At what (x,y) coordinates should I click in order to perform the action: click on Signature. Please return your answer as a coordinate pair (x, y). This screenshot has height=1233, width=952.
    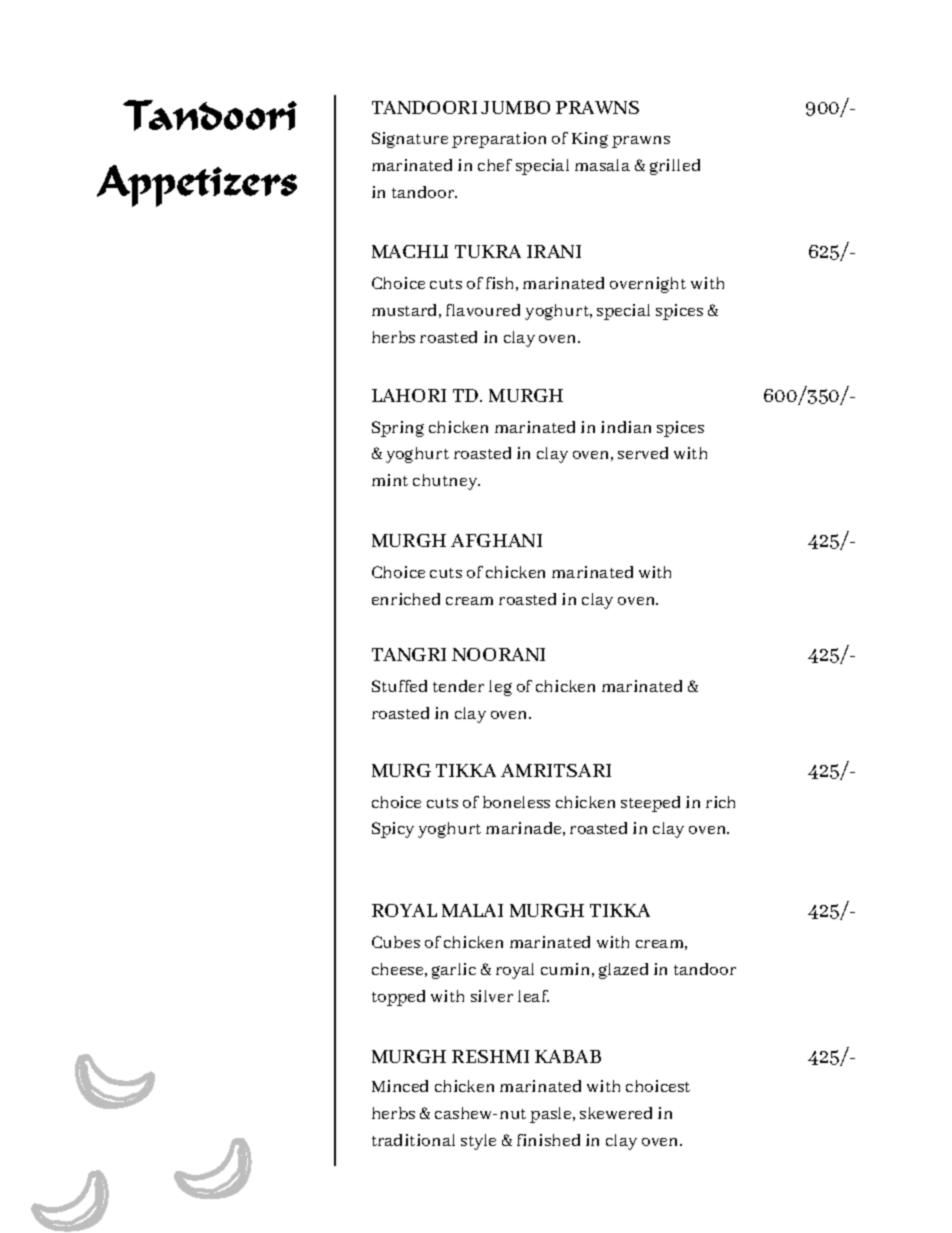
    Looking at the image, I should click on (410, 140).
